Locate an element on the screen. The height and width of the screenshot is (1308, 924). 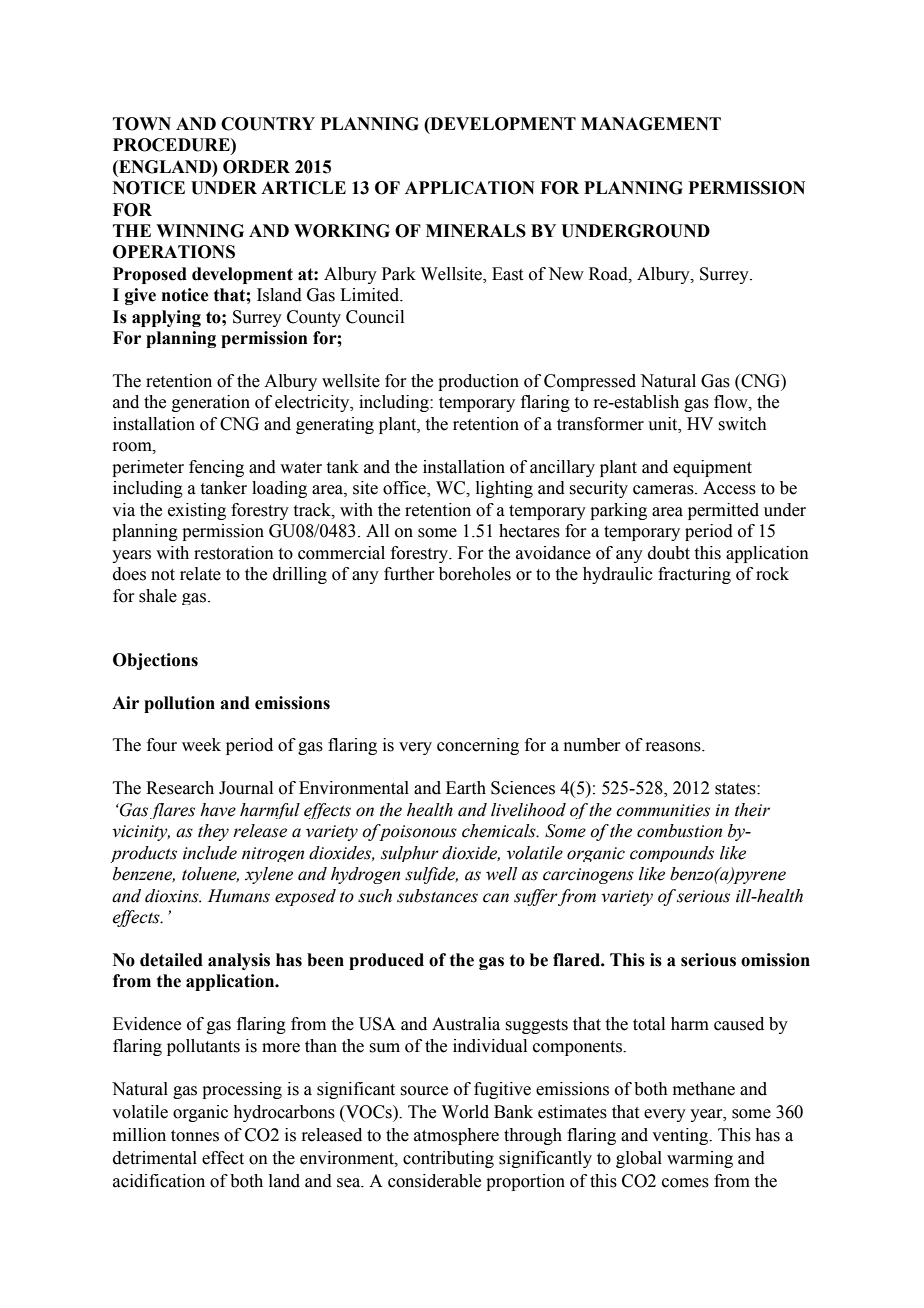
ORDER is located at coordinates (256, 167).
